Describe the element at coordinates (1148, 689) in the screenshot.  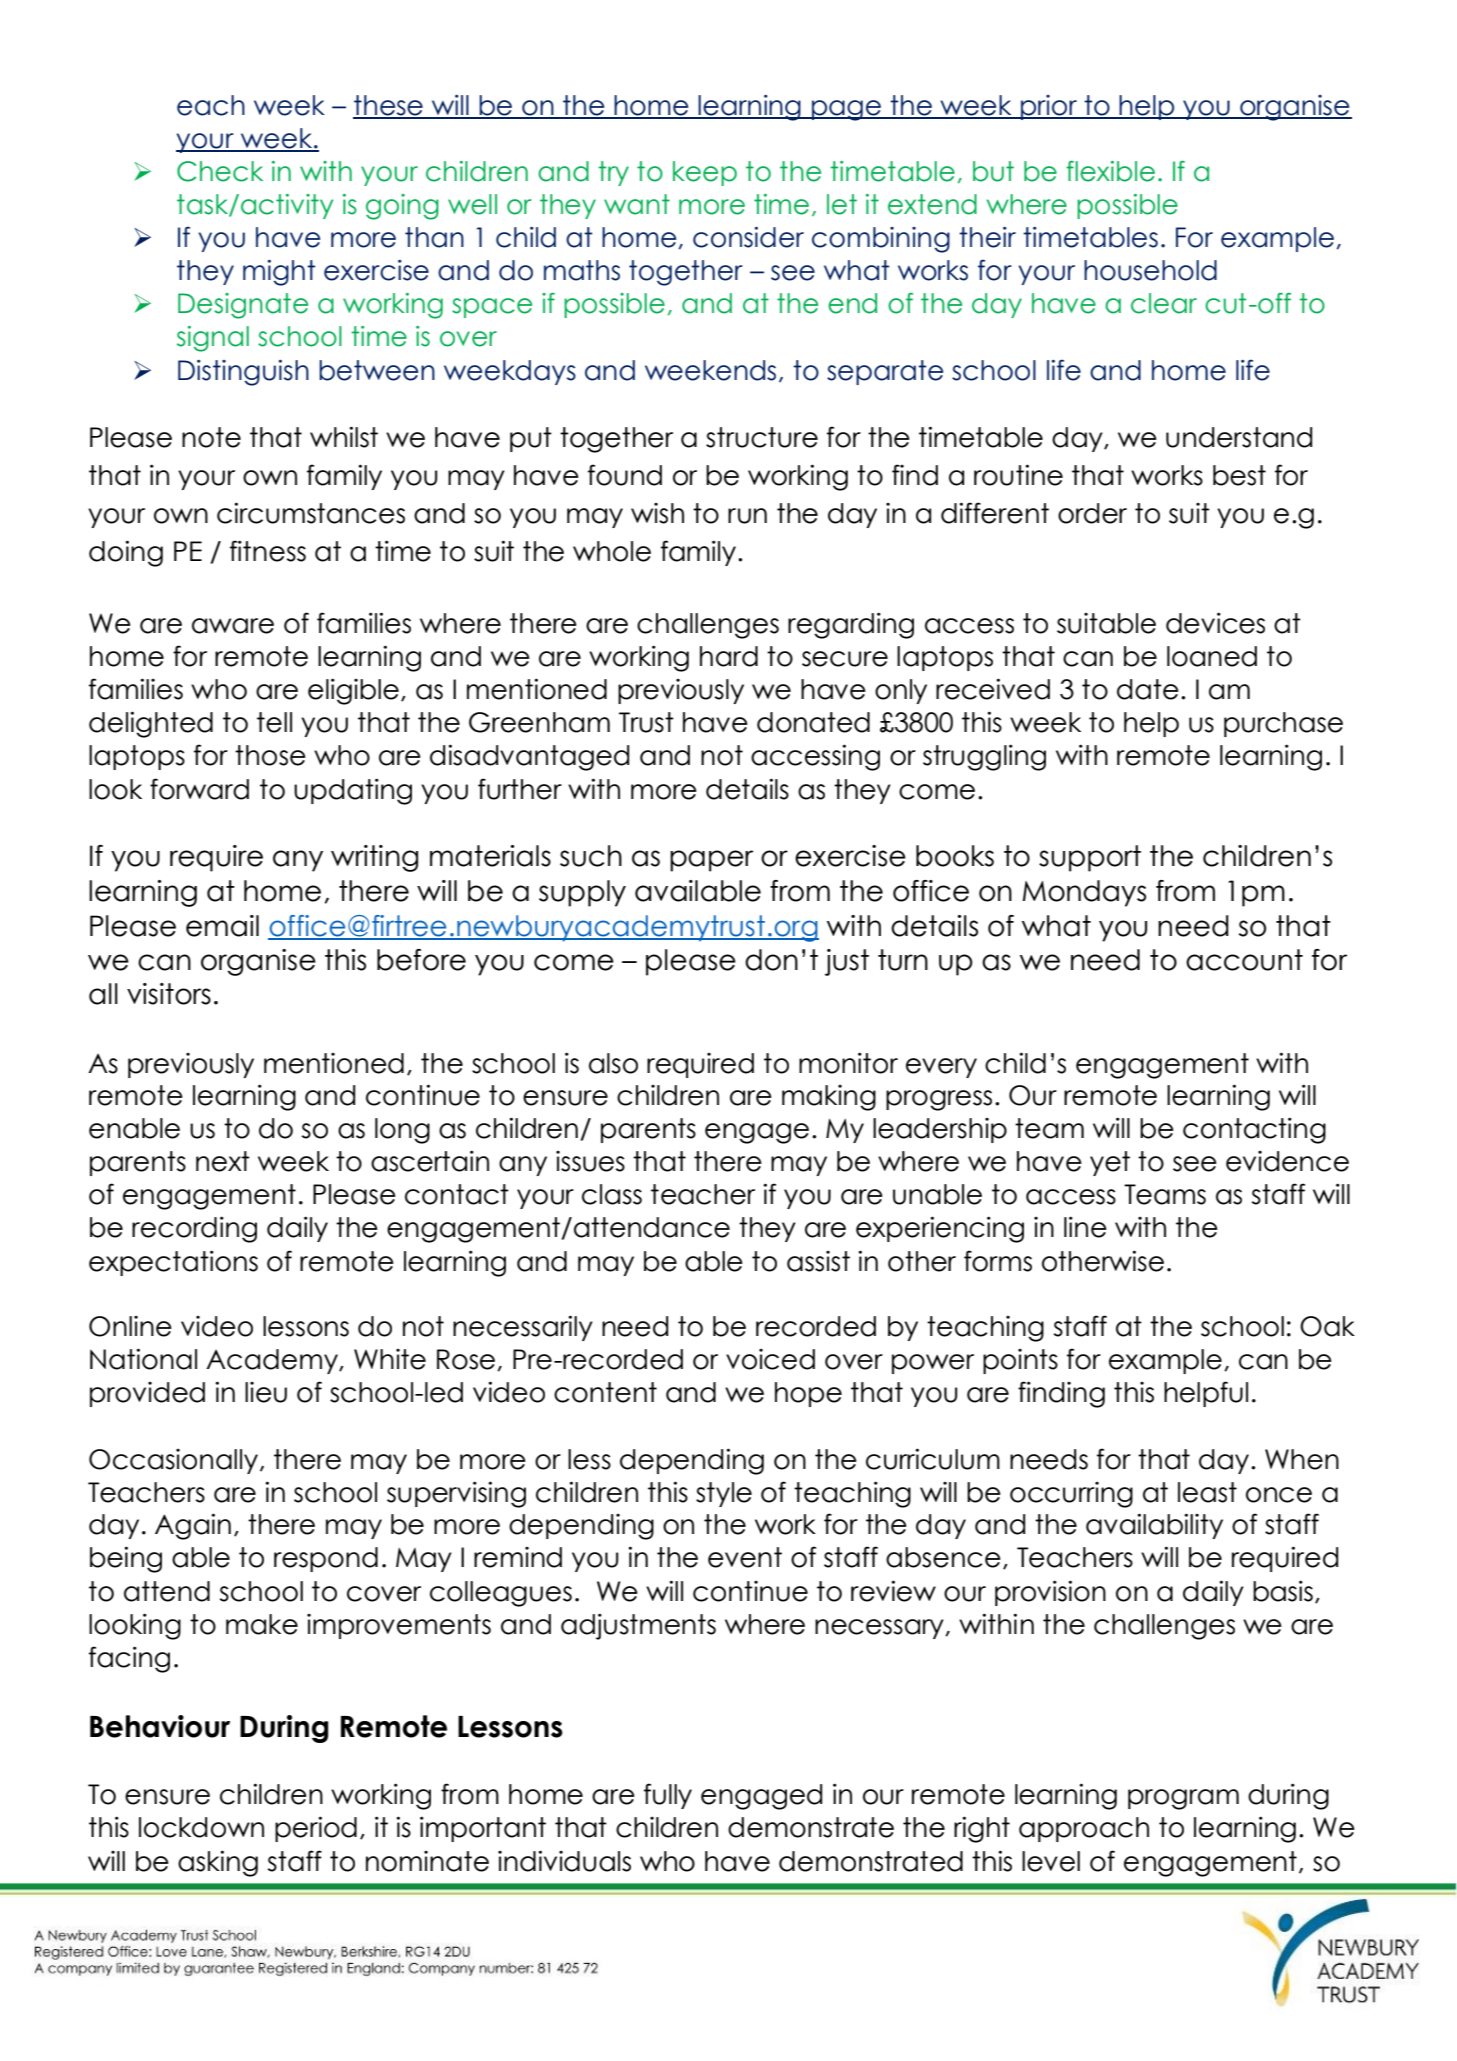
I see `date` at that location.
